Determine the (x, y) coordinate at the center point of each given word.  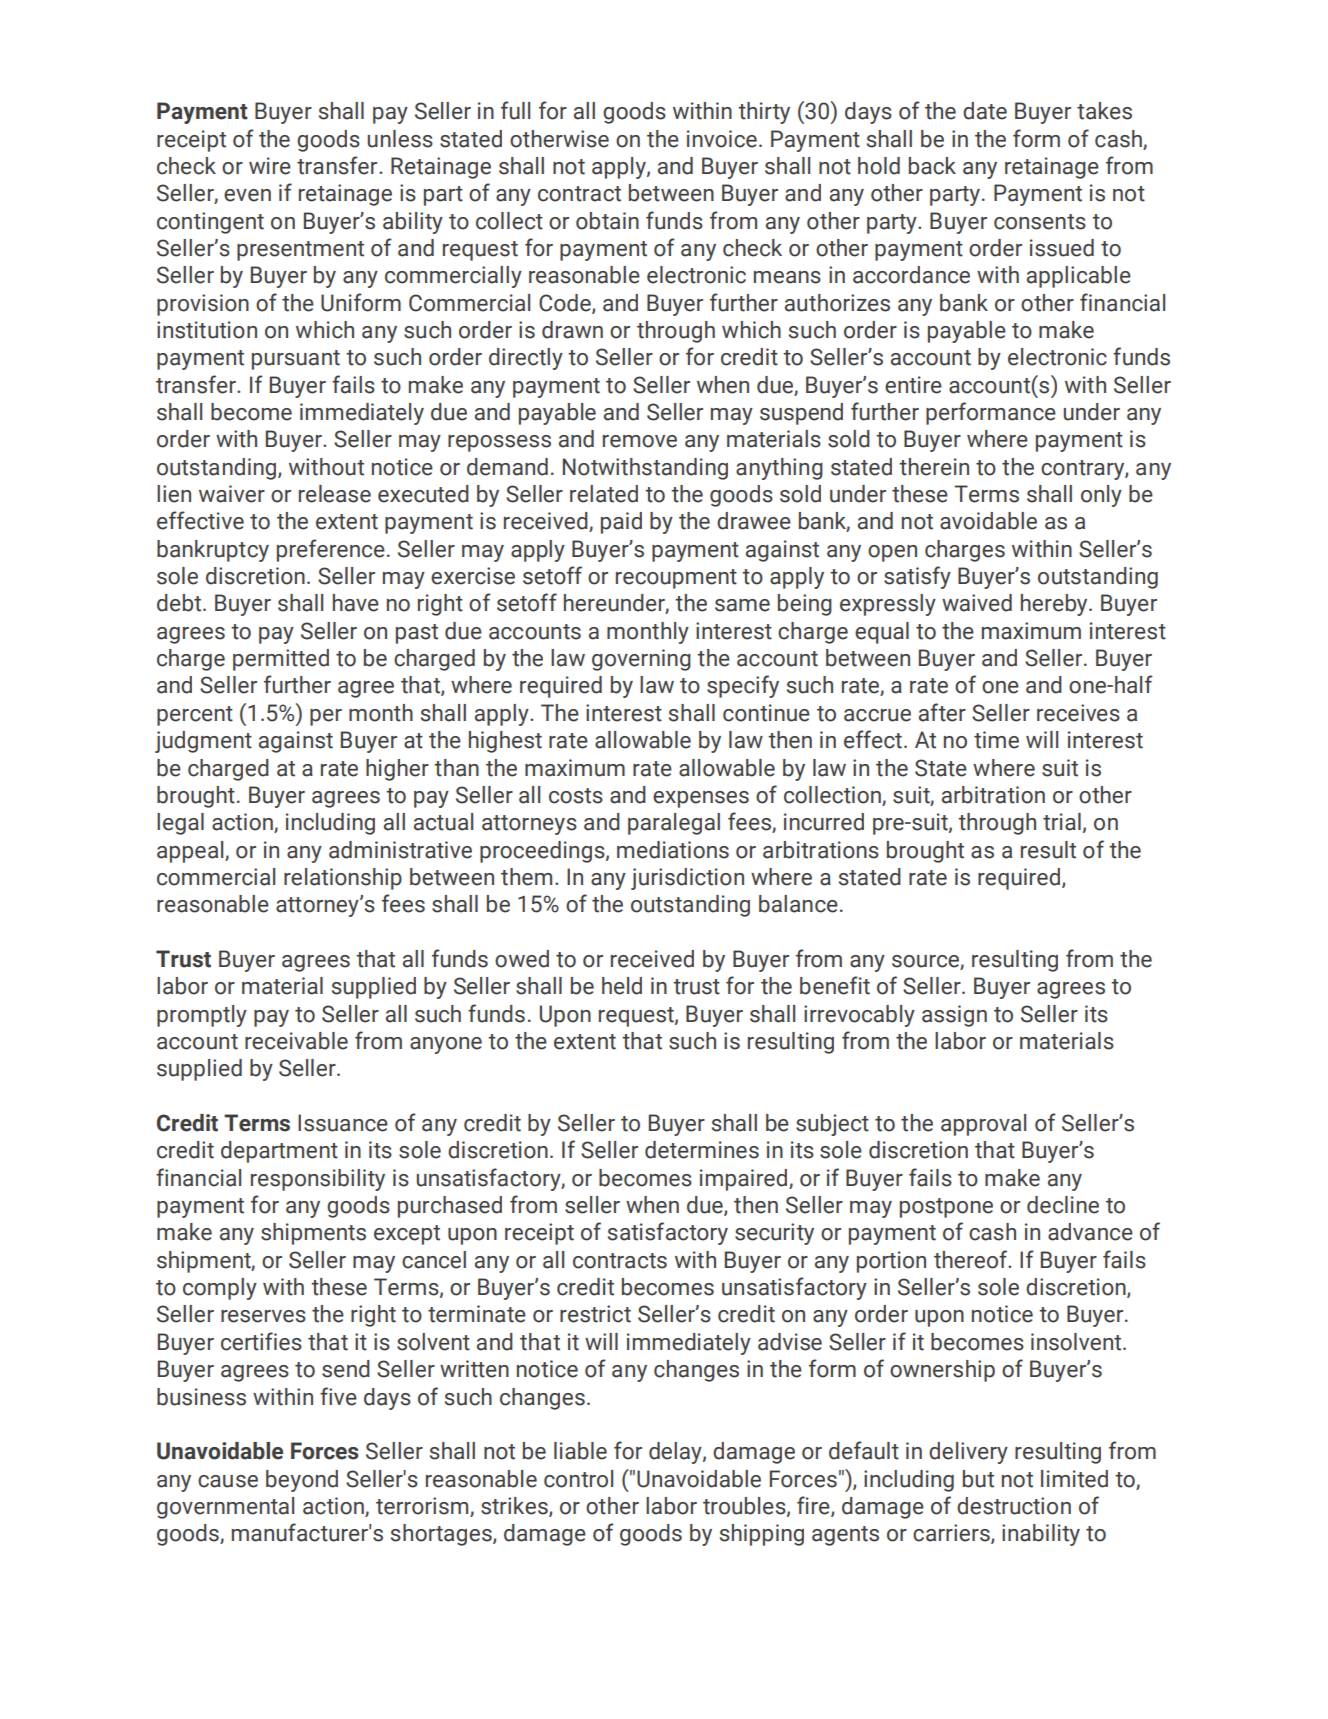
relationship (343, 879)
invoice (722, 139)
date (985, 111)
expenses (701, 799)
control (578, 1479)
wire (270, 166)
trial (1062, 822)
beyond (302, 1481)
